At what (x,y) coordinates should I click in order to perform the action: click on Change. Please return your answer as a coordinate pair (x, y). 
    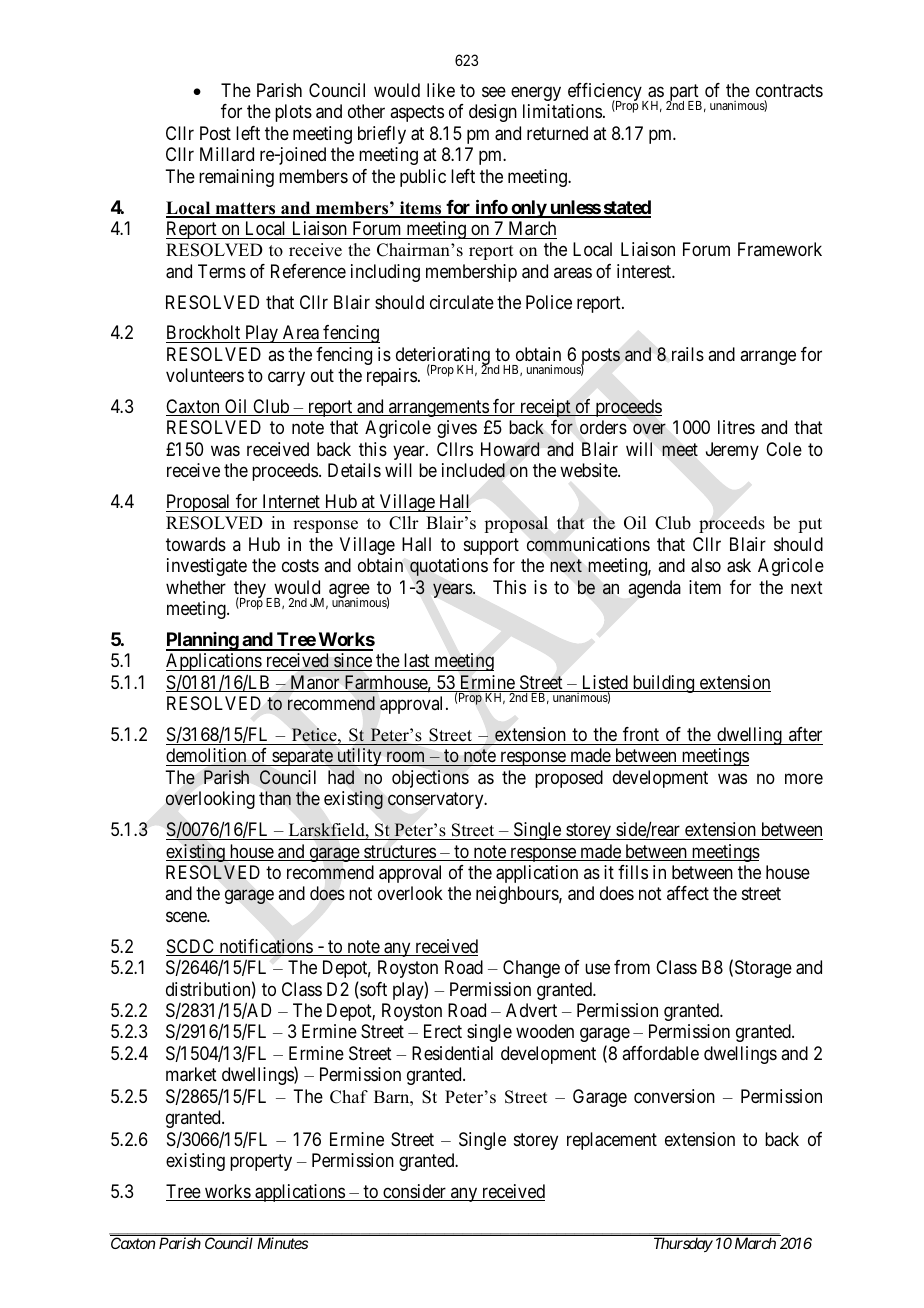
    Looking at the image, I should click on (531, 969).
